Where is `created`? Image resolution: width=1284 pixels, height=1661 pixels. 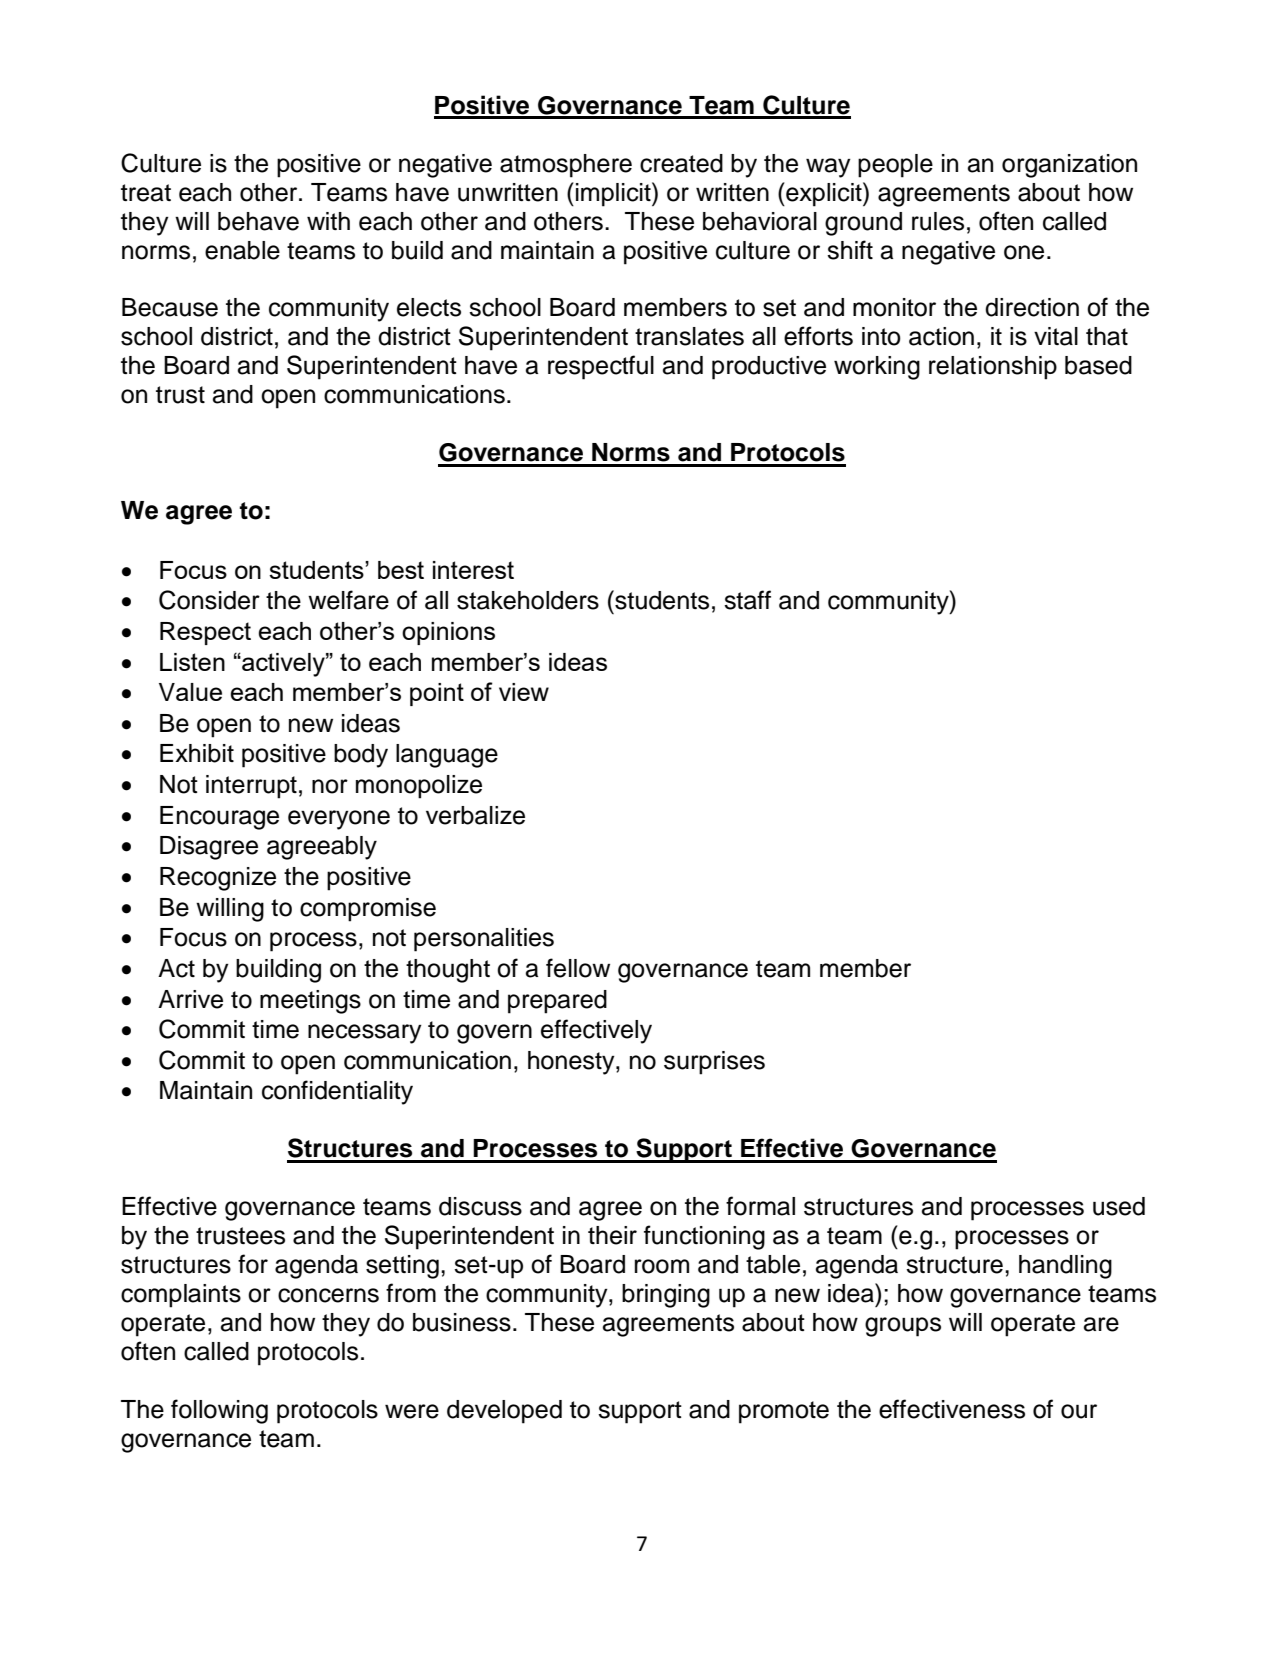
created is located at coordinates (681, 163).
